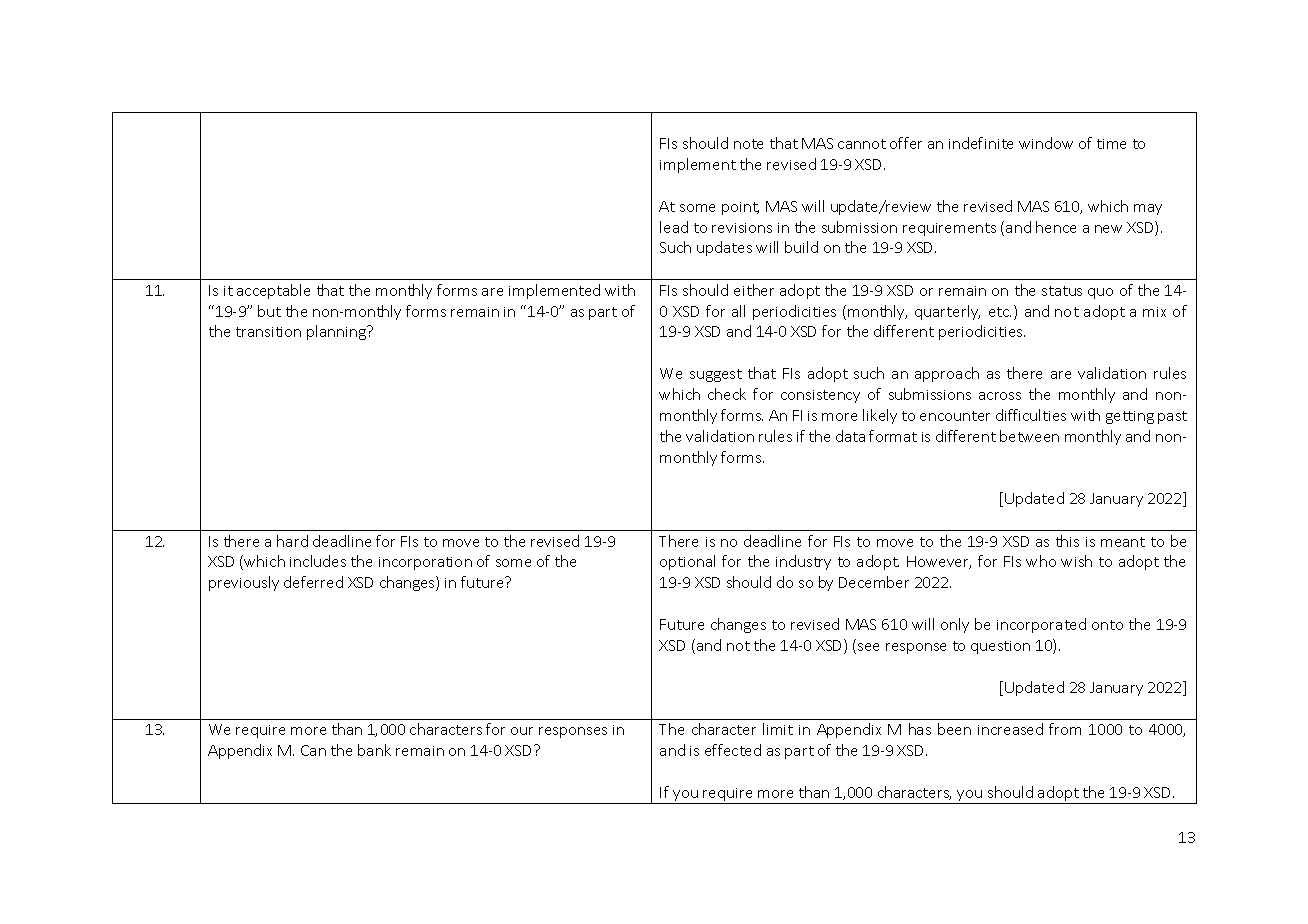 The width and height of the screenshot is (1308, 924). I want to click on deferred, so click(313, 582).
